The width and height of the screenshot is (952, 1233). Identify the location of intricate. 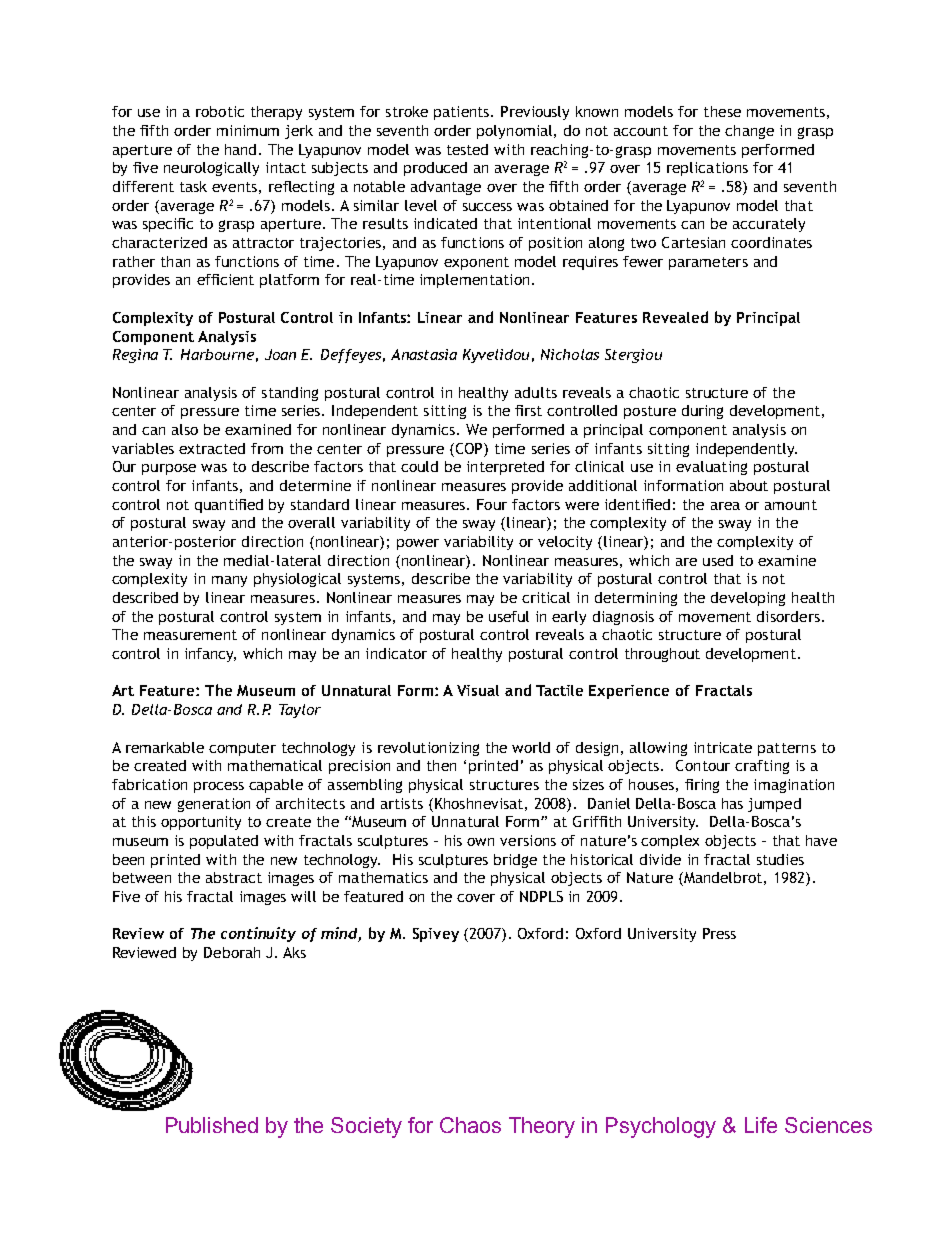
(723, 747).
